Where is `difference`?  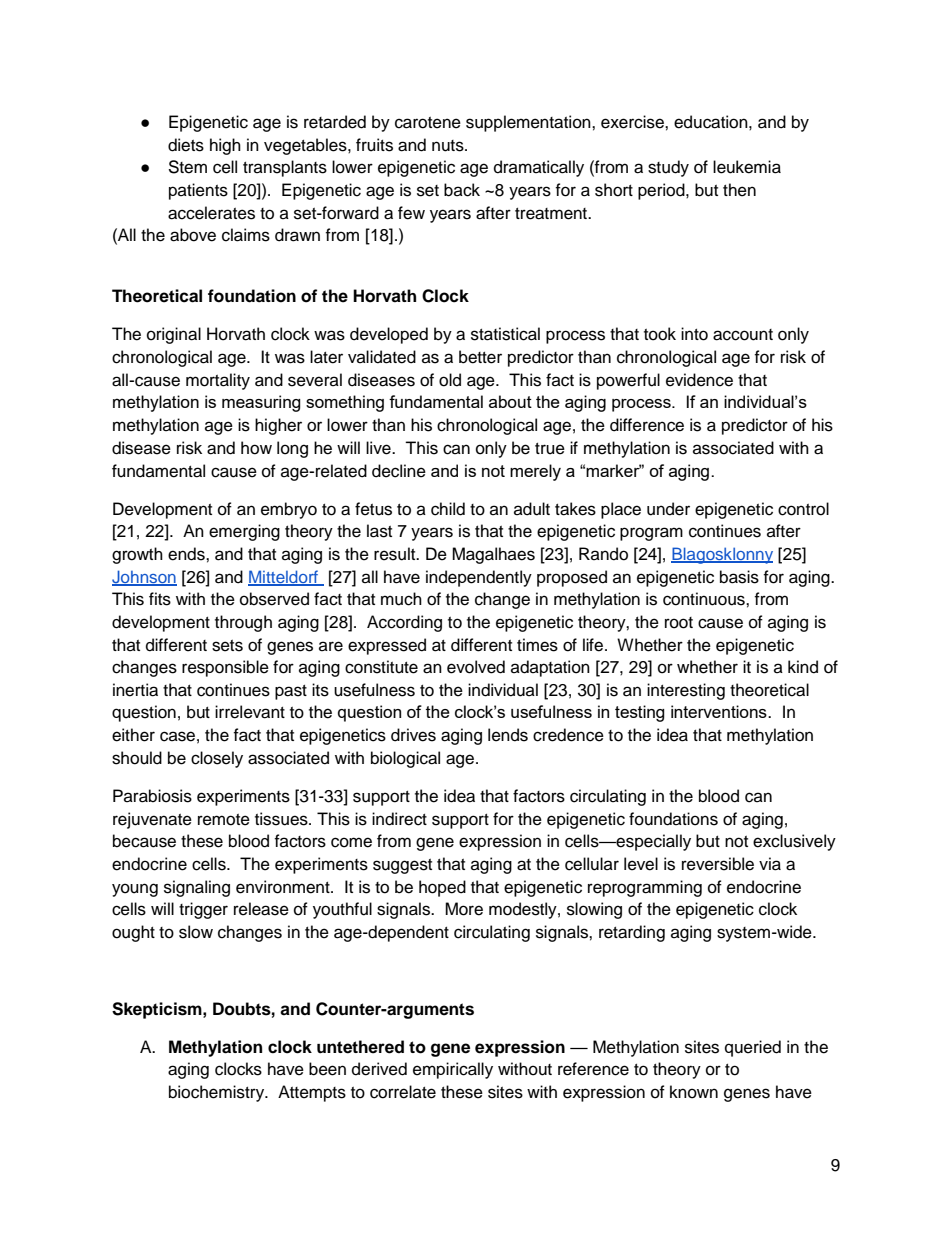
difference is located at coordinates (647, 425).
